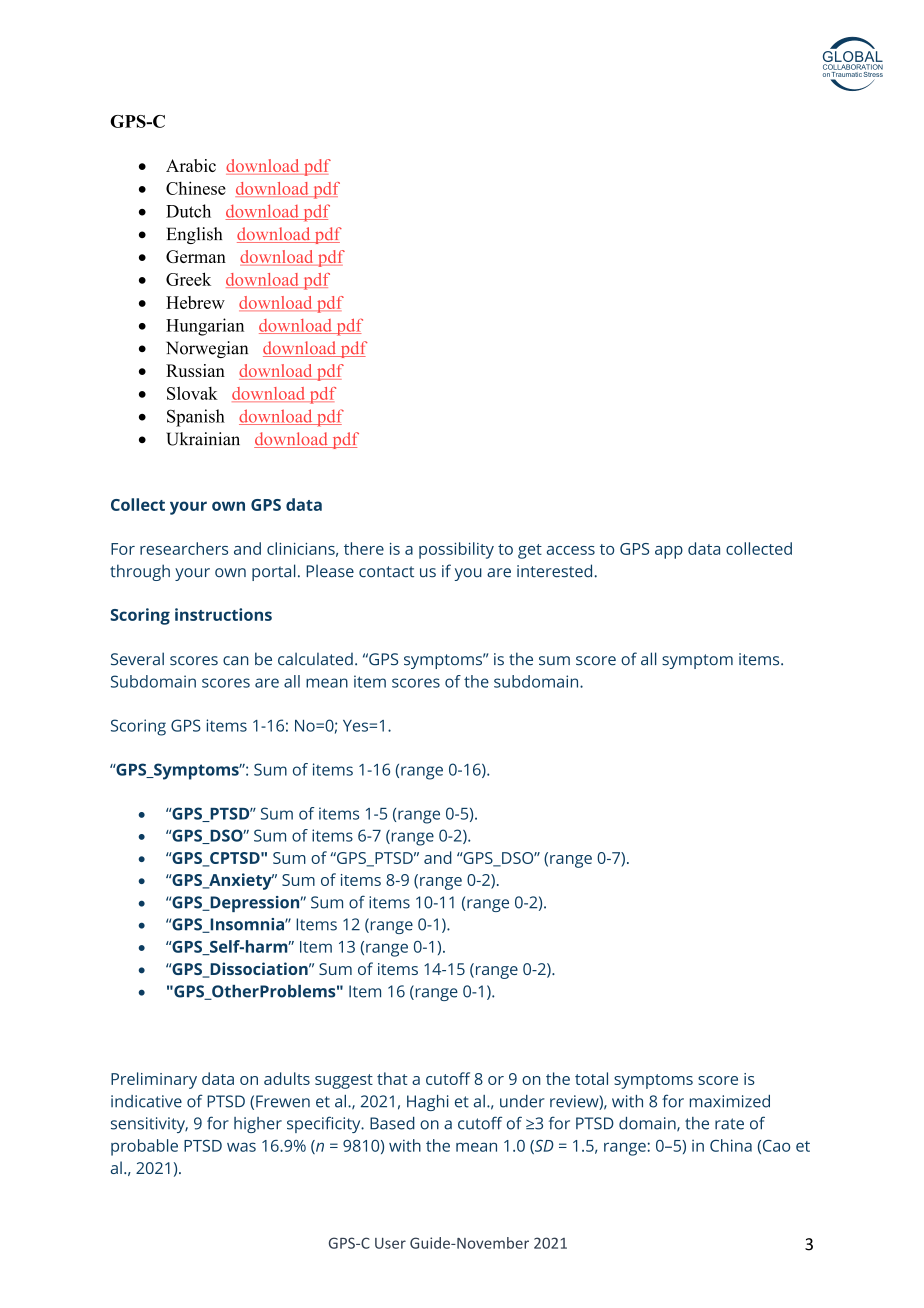 This document has height=1308, width=924. Describe the element at coordinates (194, 235) in the document. I see `English` at that location.
